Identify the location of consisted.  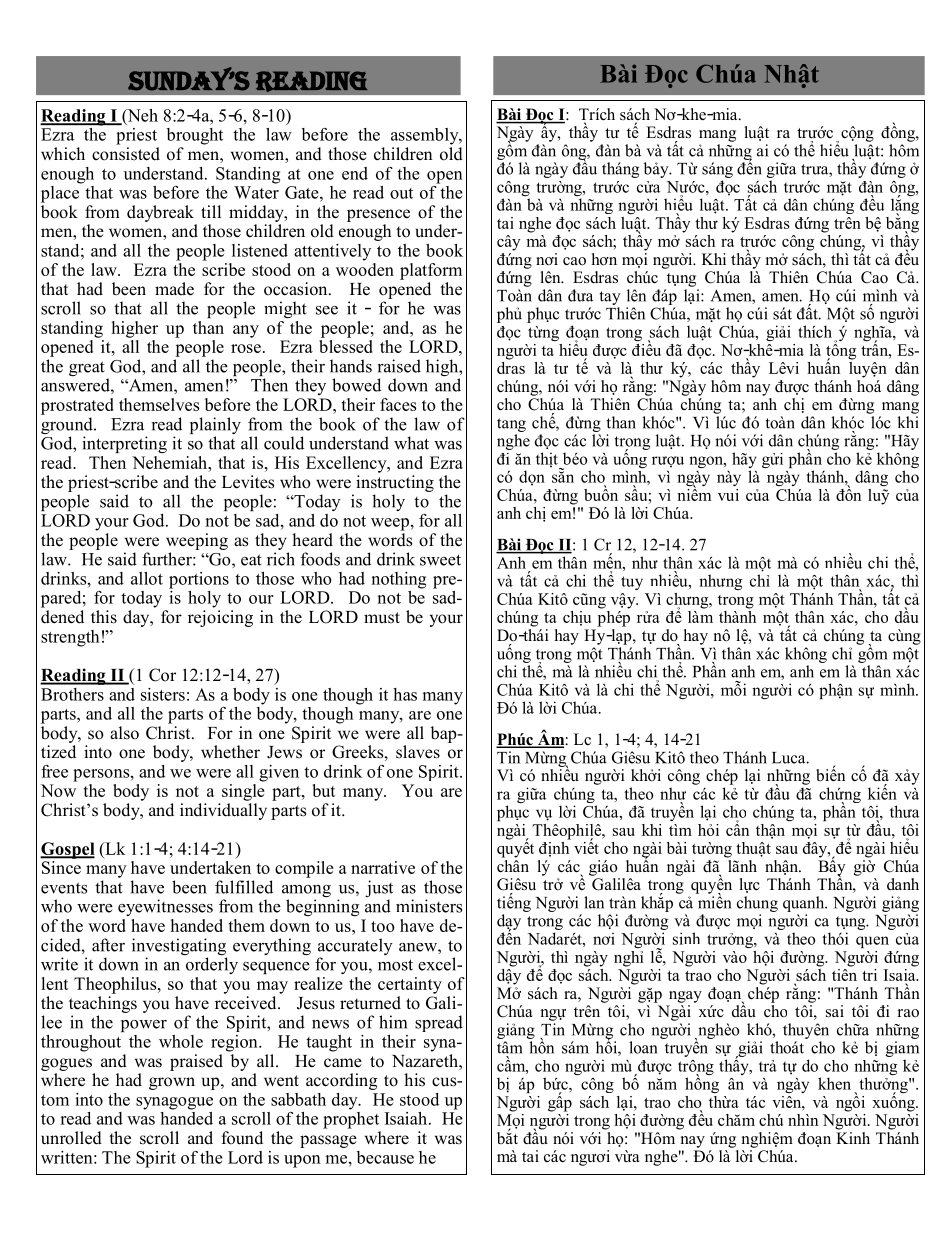
(126, 154).
